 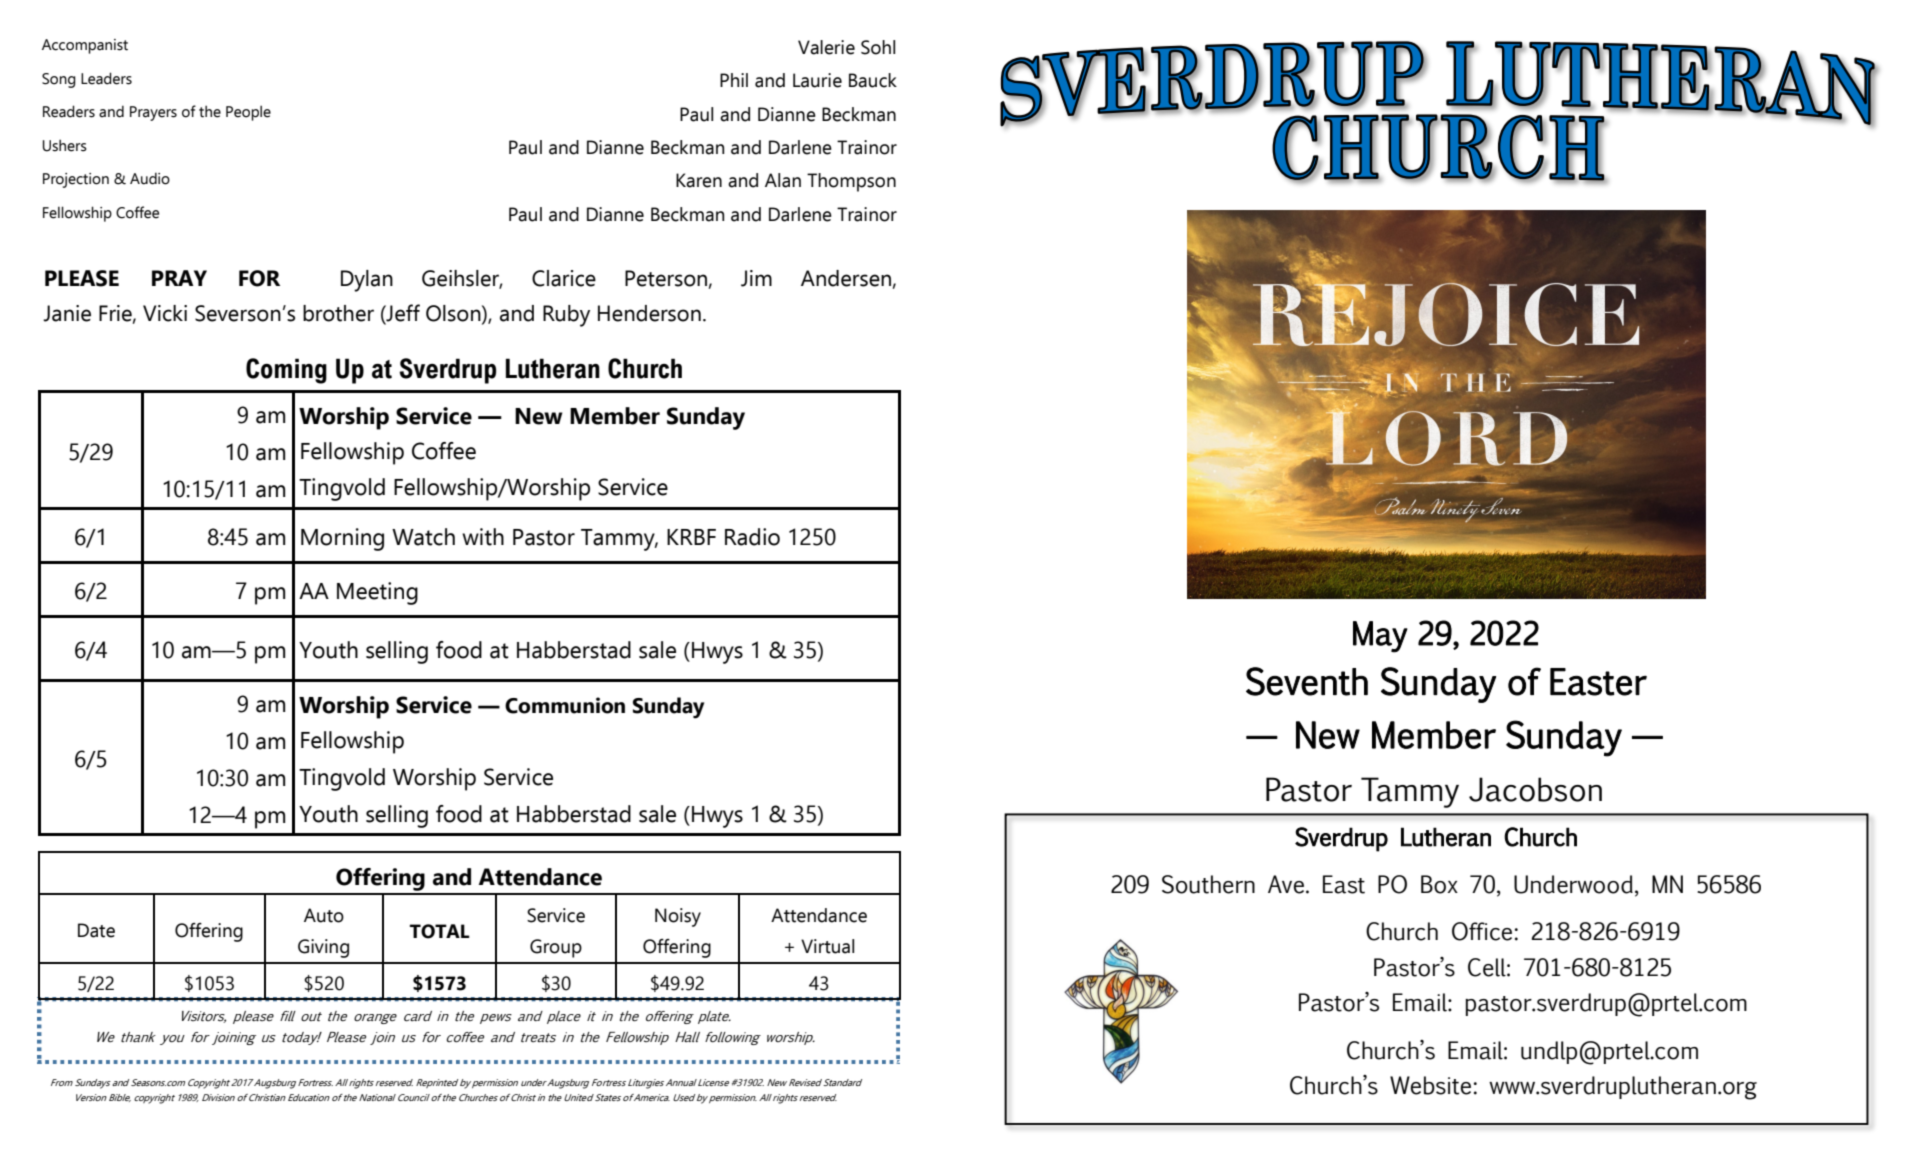 What do you see at coordinates (826, 47) in the screenshot?
I see `Valerie` at bounding box center [826, 47].
